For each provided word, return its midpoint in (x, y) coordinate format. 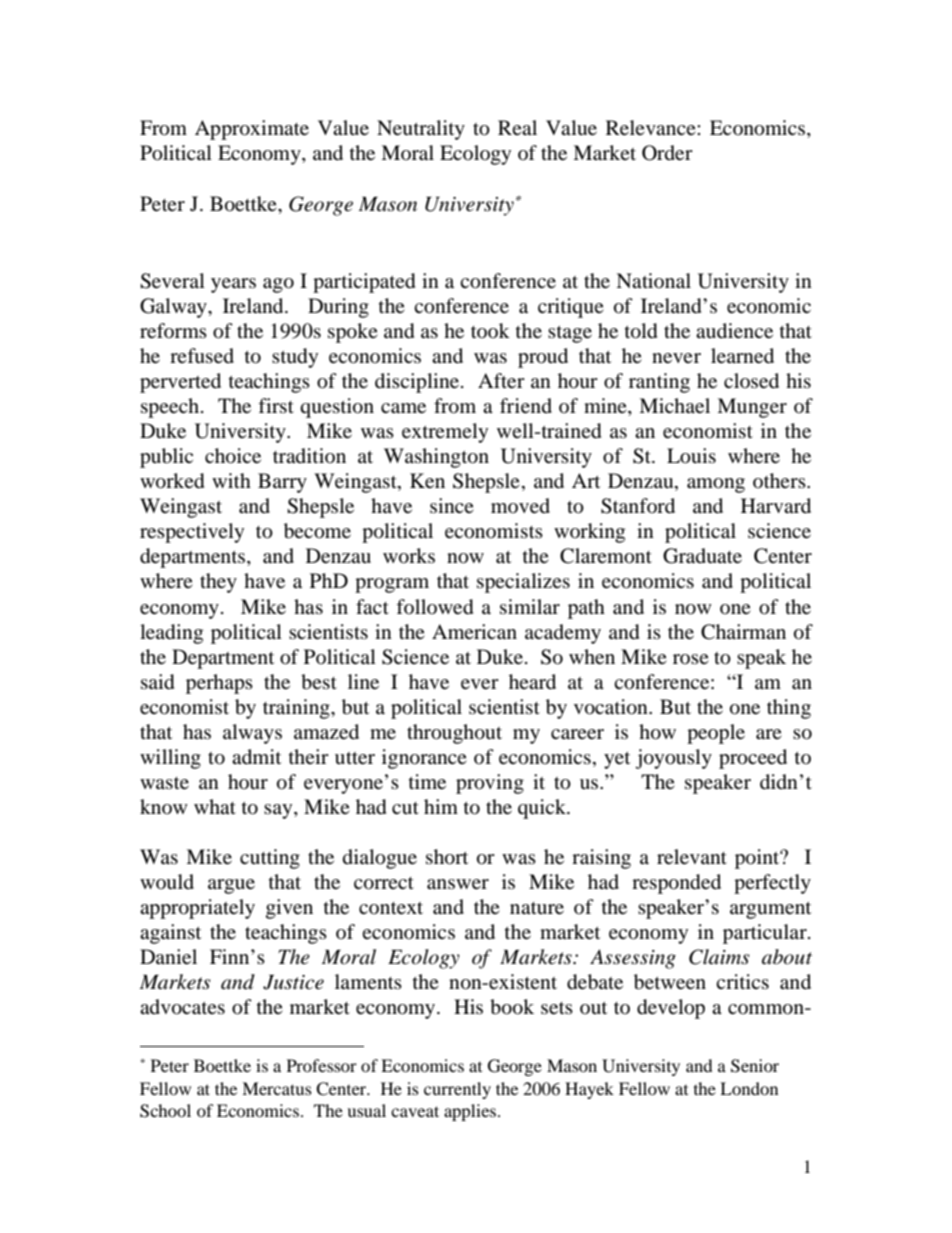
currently (457, 1090)
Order (667, 153)
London (749, 1088)
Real (517, 127)
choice (233, 456)
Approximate (252, 130)
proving (490, 784)
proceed (753, 759)
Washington (436, 458)
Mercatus (277, 1088)
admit (256, 757)
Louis (691, 456)
